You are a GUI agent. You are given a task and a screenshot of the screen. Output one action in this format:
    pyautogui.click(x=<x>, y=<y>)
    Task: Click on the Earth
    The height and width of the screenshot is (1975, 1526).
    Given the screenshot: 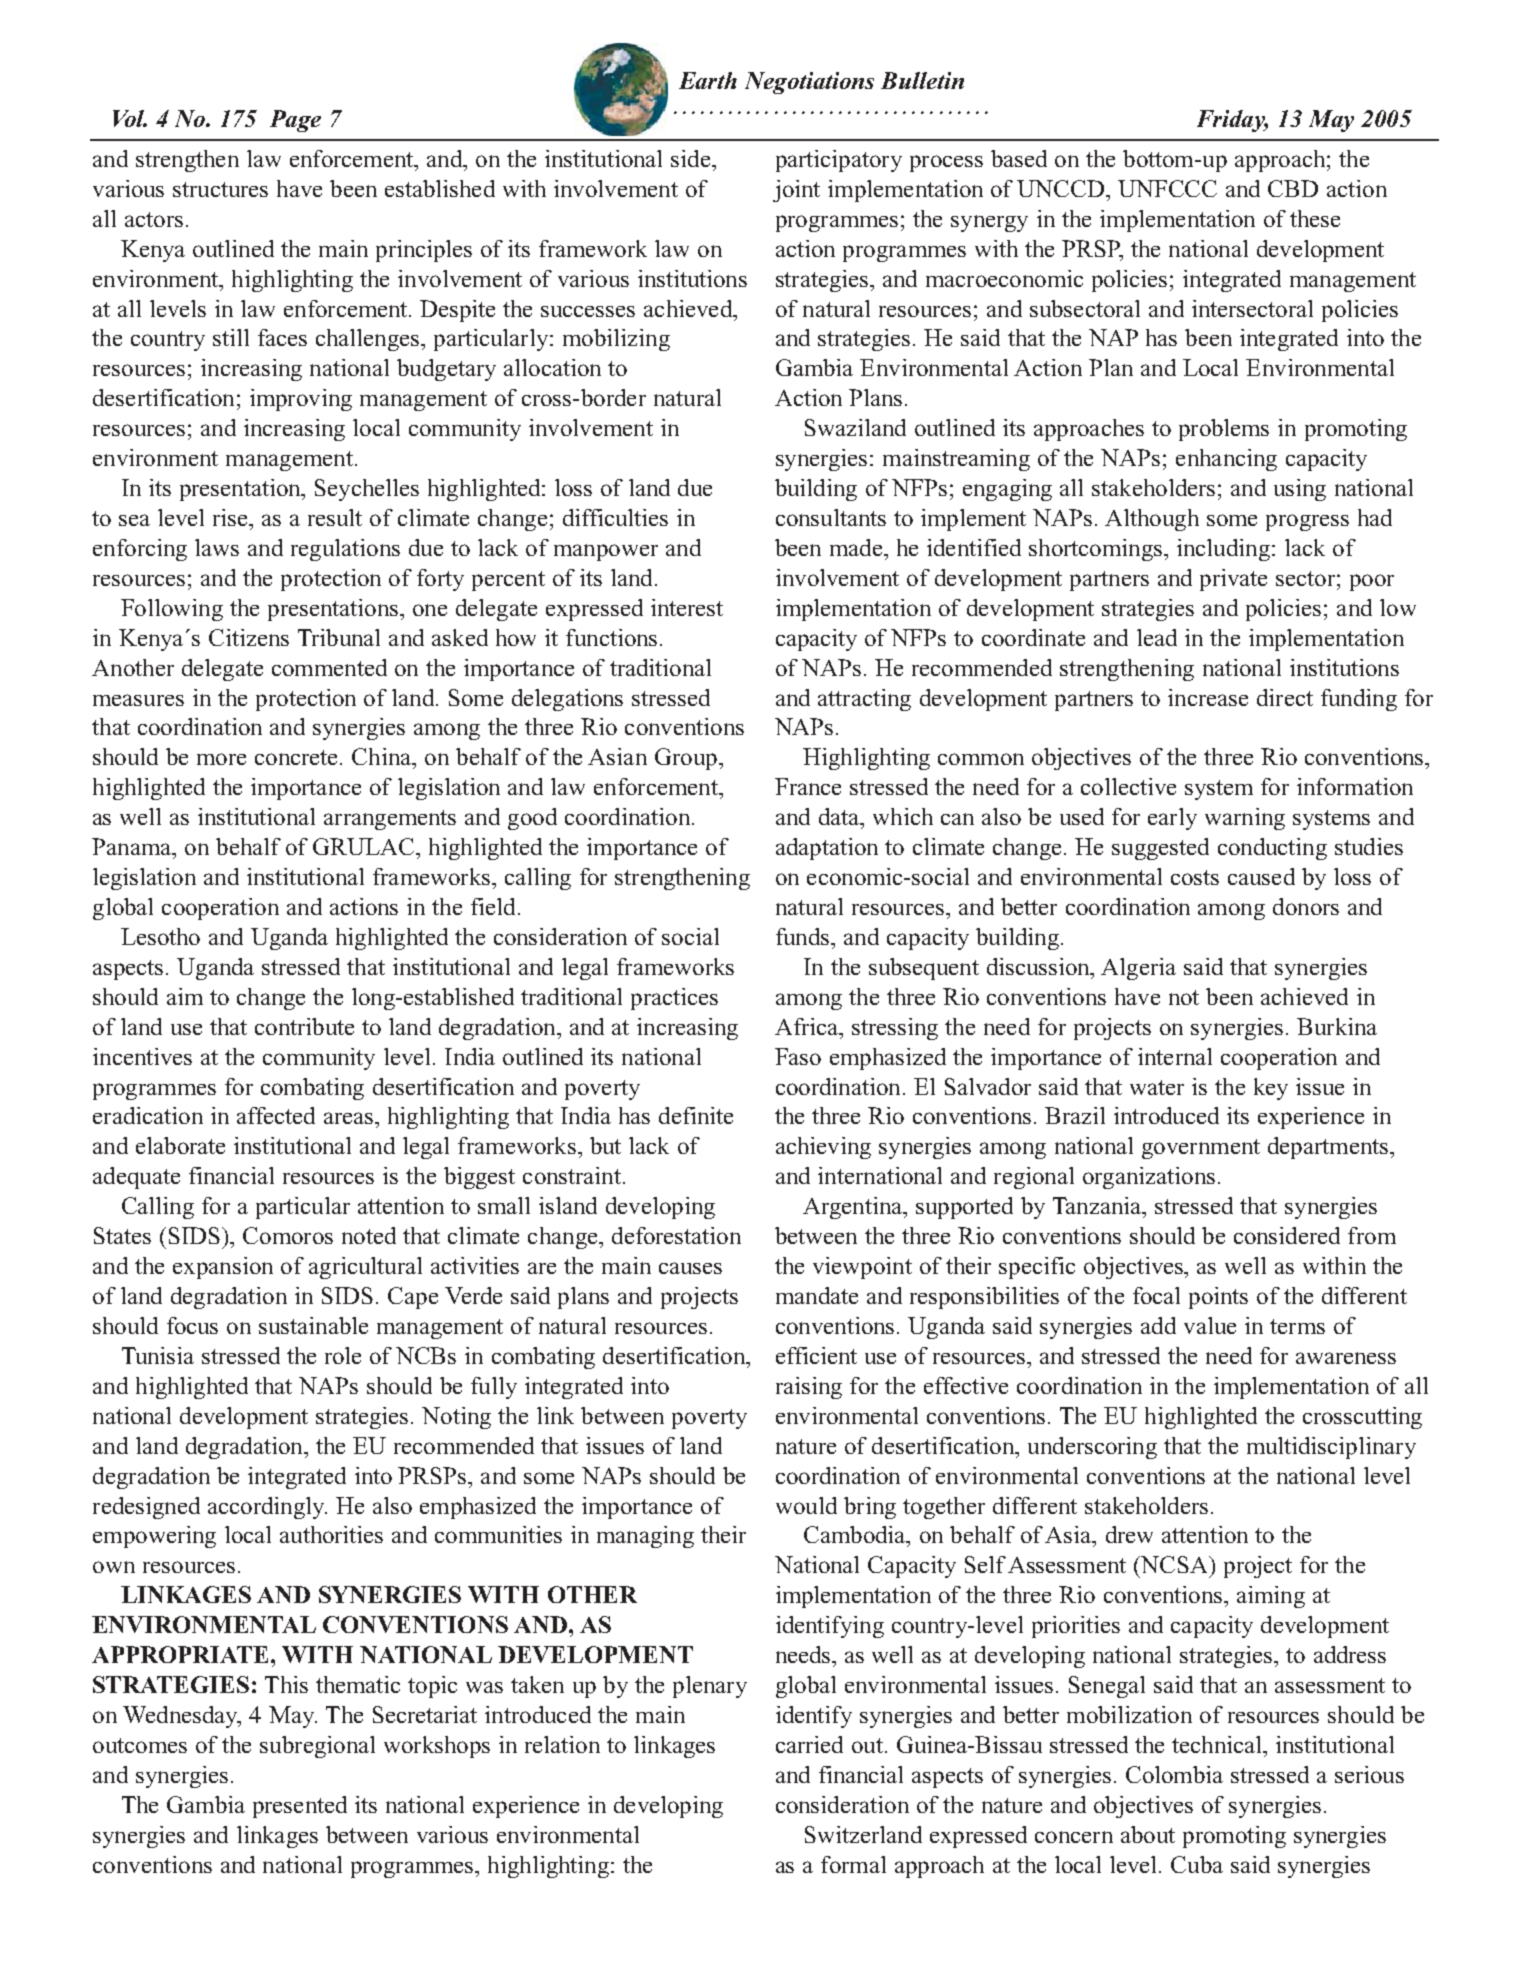 What is the action you would take?
    pyautogui.click(x=708, y=80)
